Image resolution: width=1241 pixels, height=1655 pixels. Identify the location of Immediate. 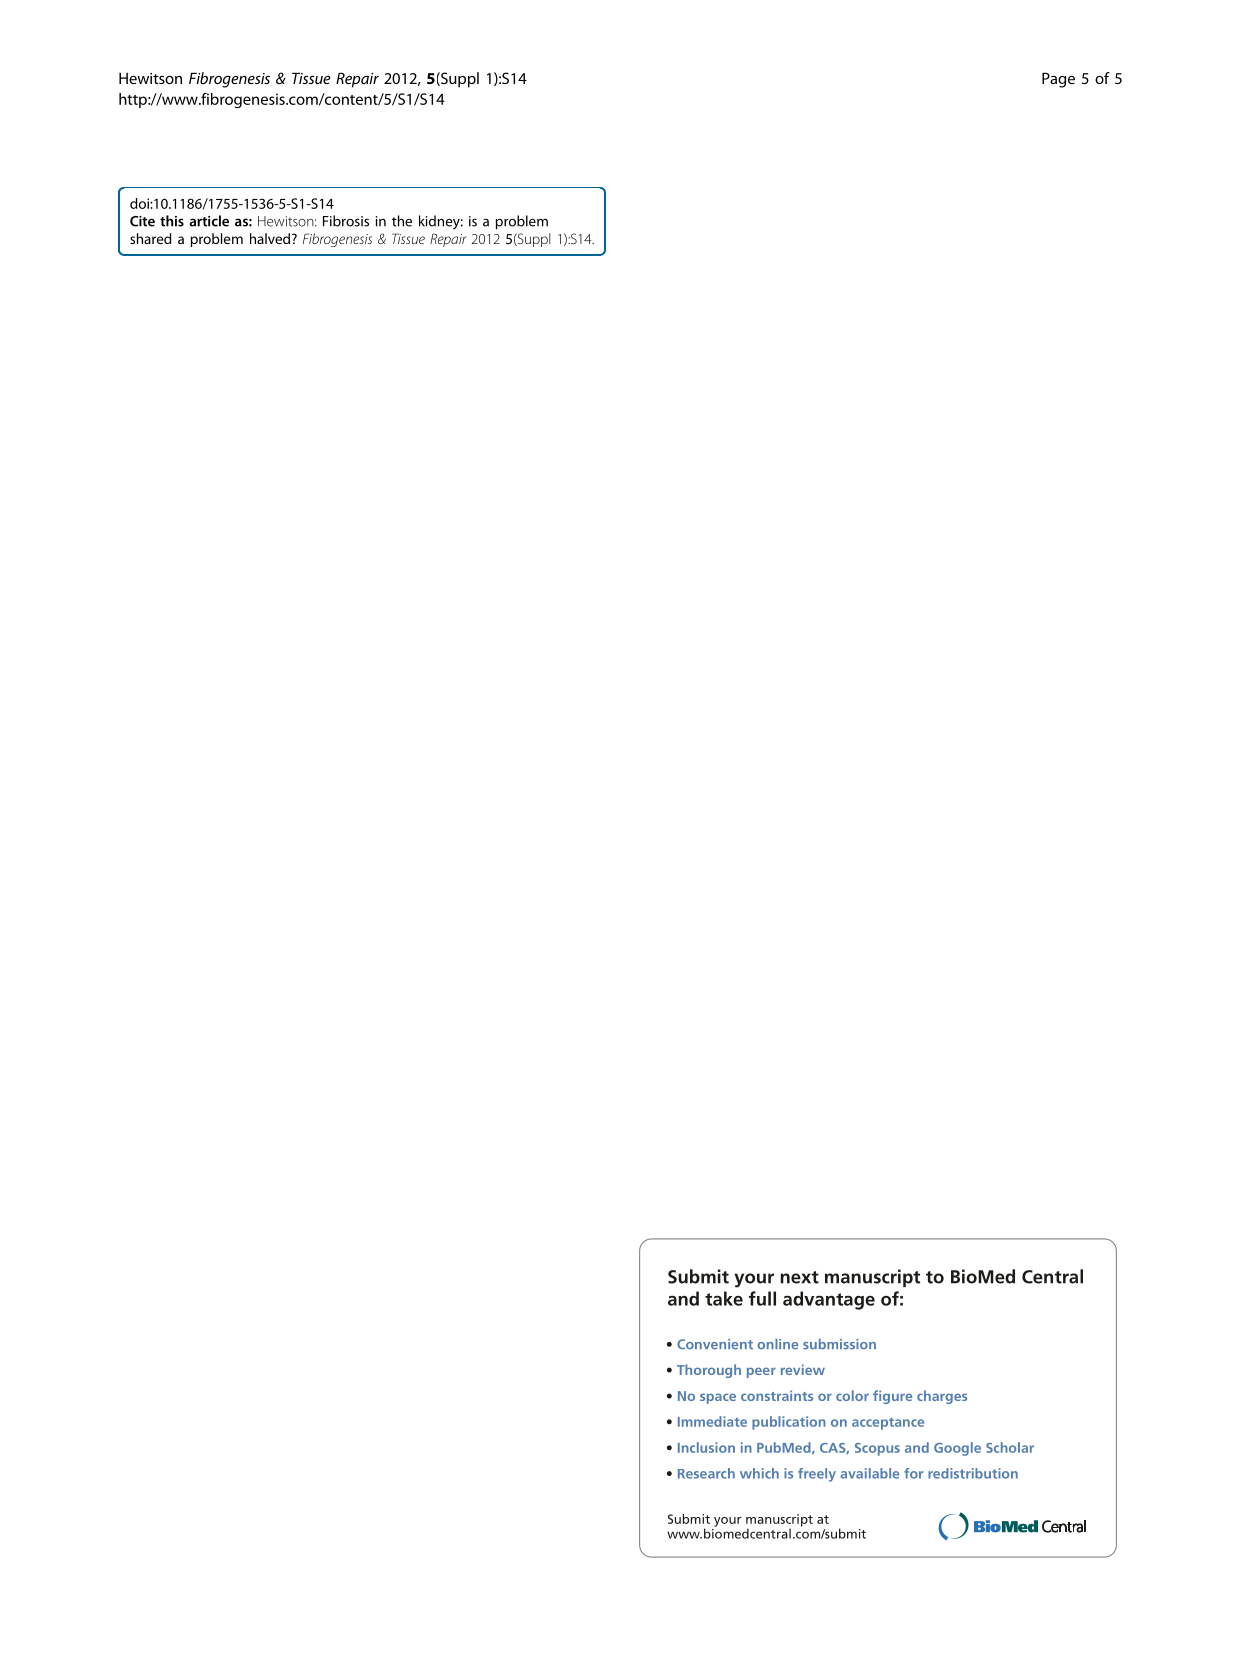
(712, 1421).
